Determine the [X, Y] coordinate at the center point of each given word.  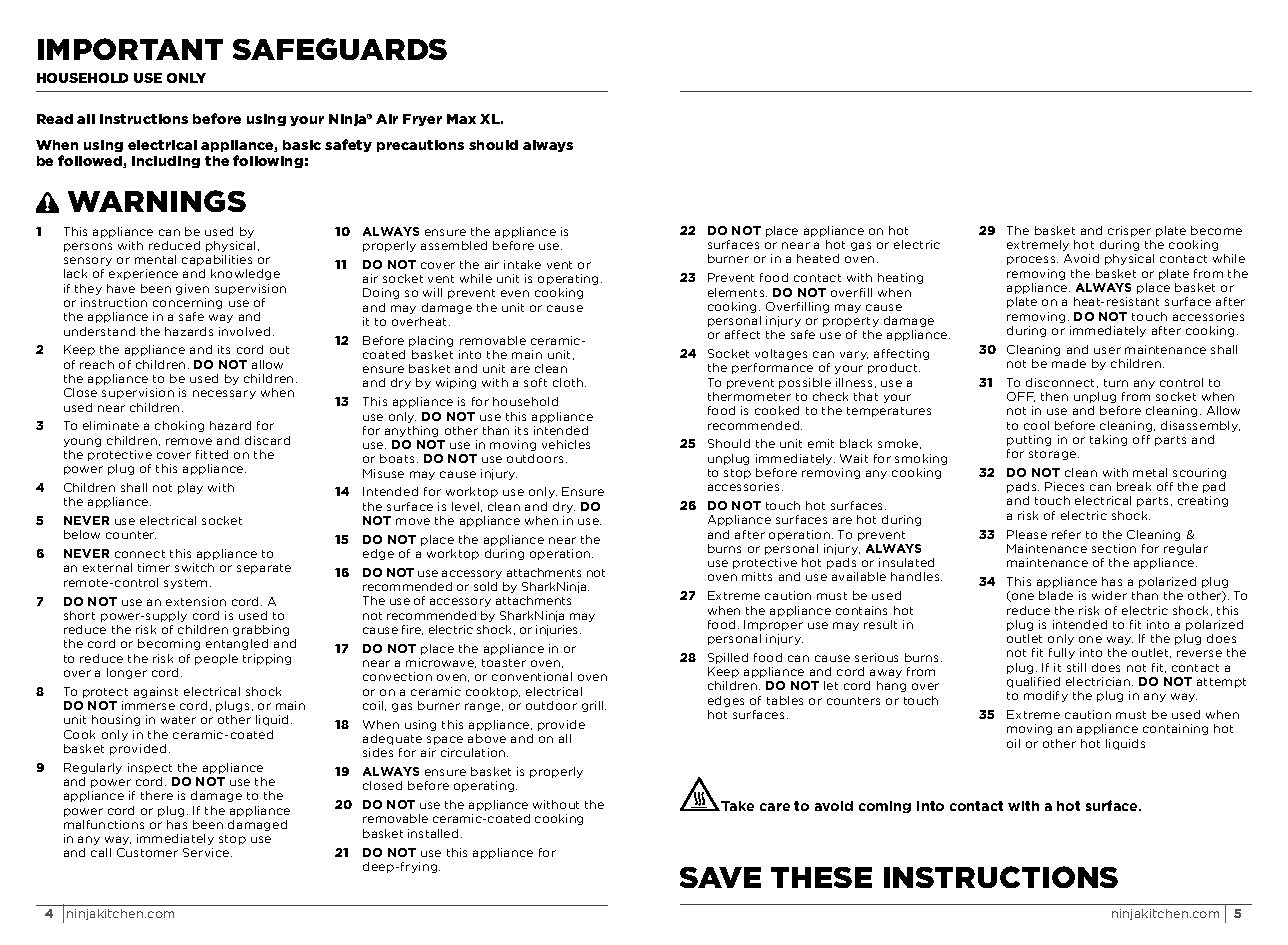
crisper [1129, 231]
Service [207, 852]
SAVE [720, 877]
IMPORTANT [130, 49]
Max [461, 119]
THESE [821, 877]
